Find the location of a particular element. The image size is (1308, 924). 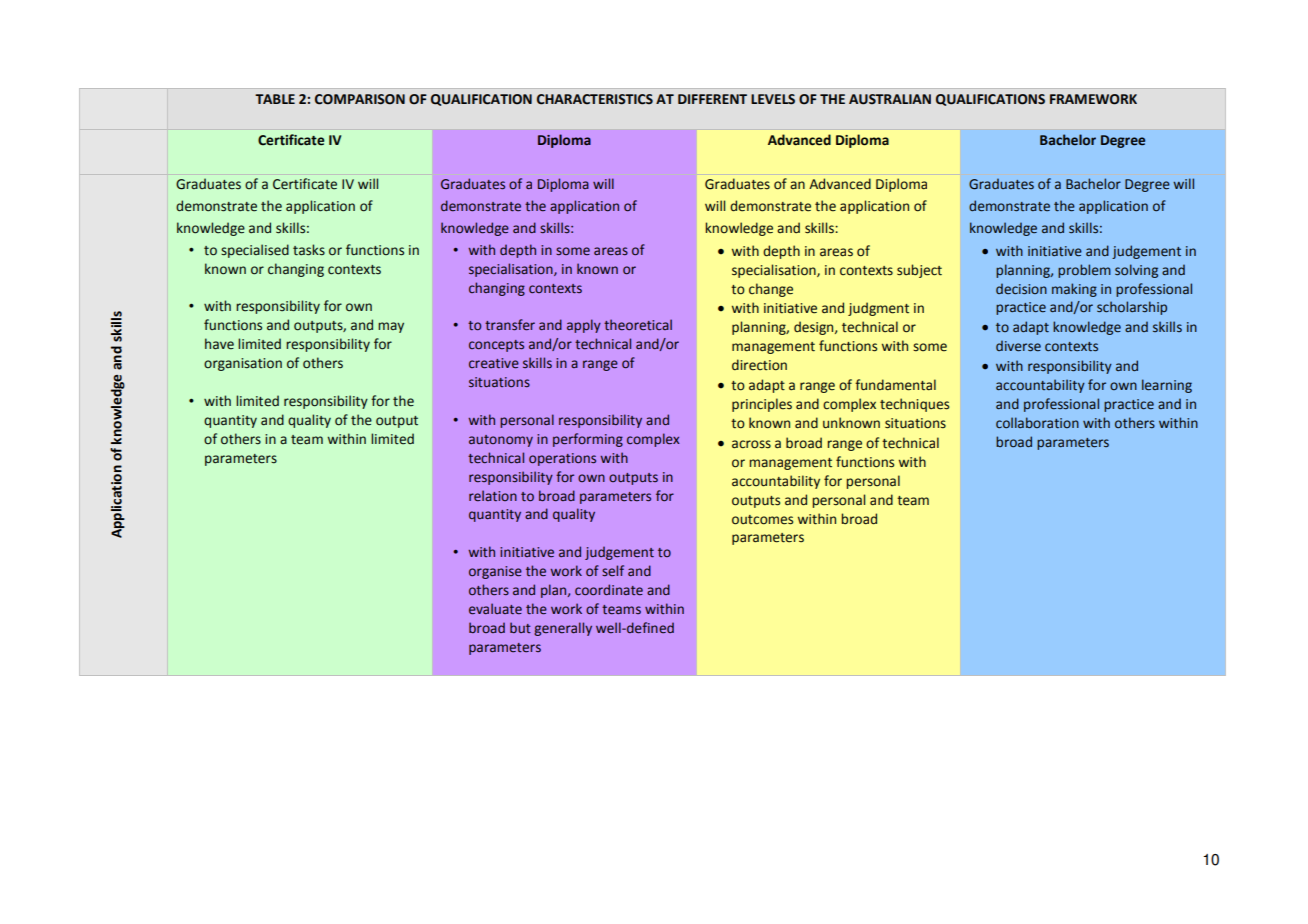

organisation is located at coordinates (243, 364).
